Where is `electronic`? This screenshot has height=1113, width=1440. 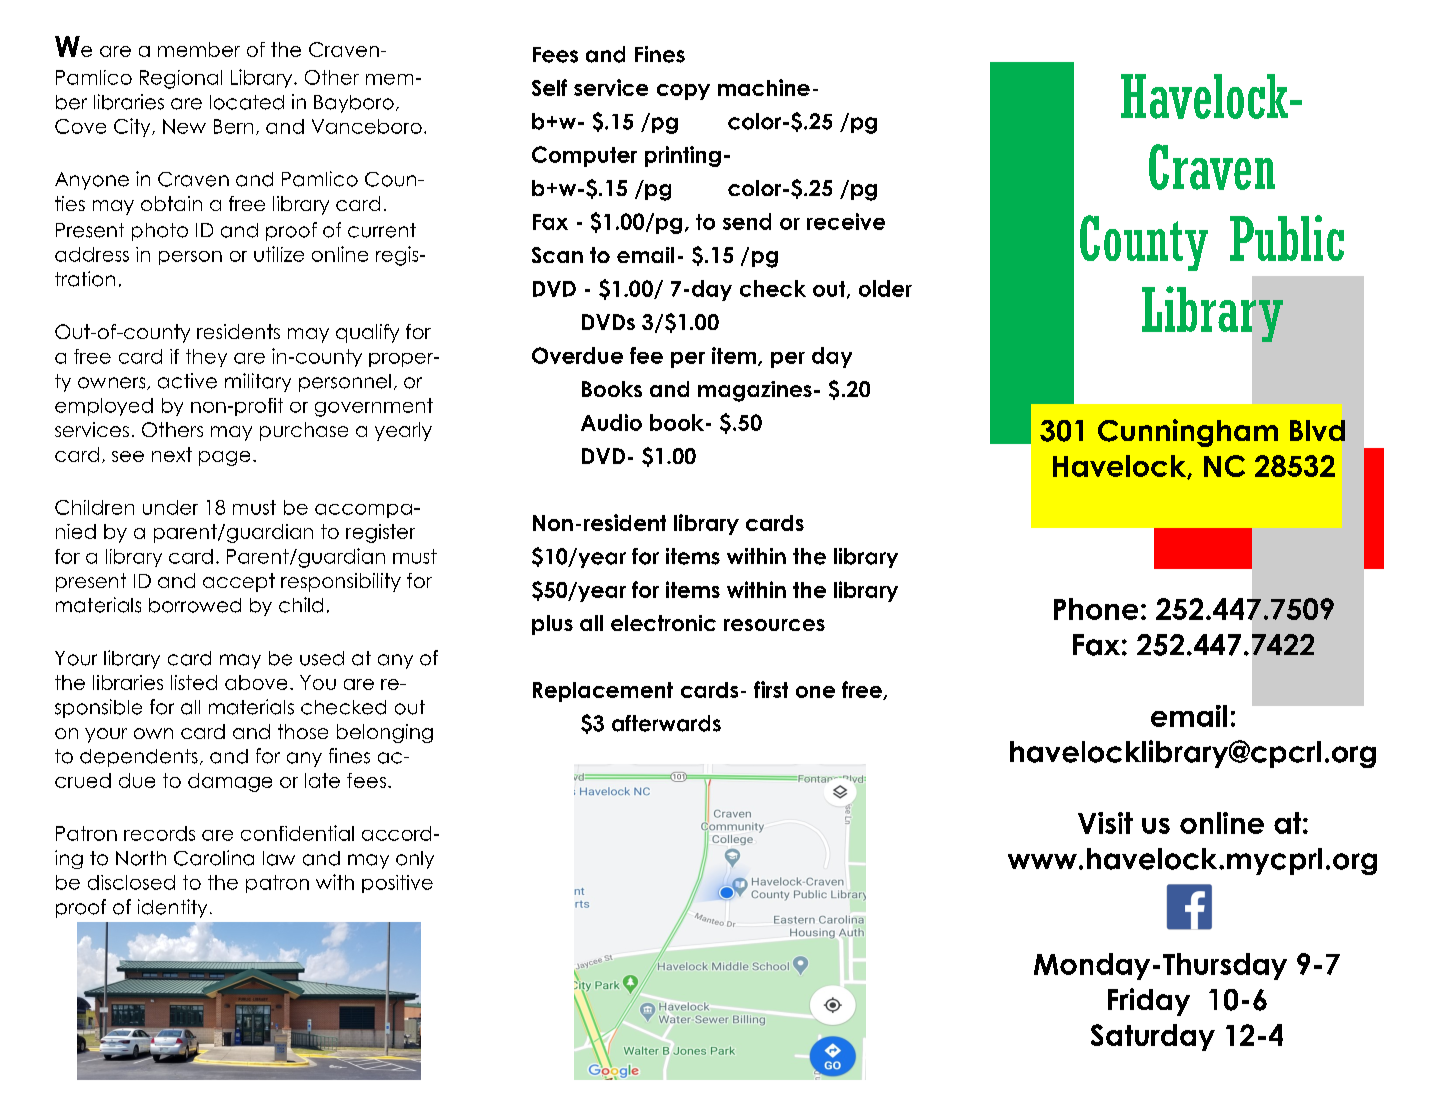
electronic is located at coordinates (663, 623).
